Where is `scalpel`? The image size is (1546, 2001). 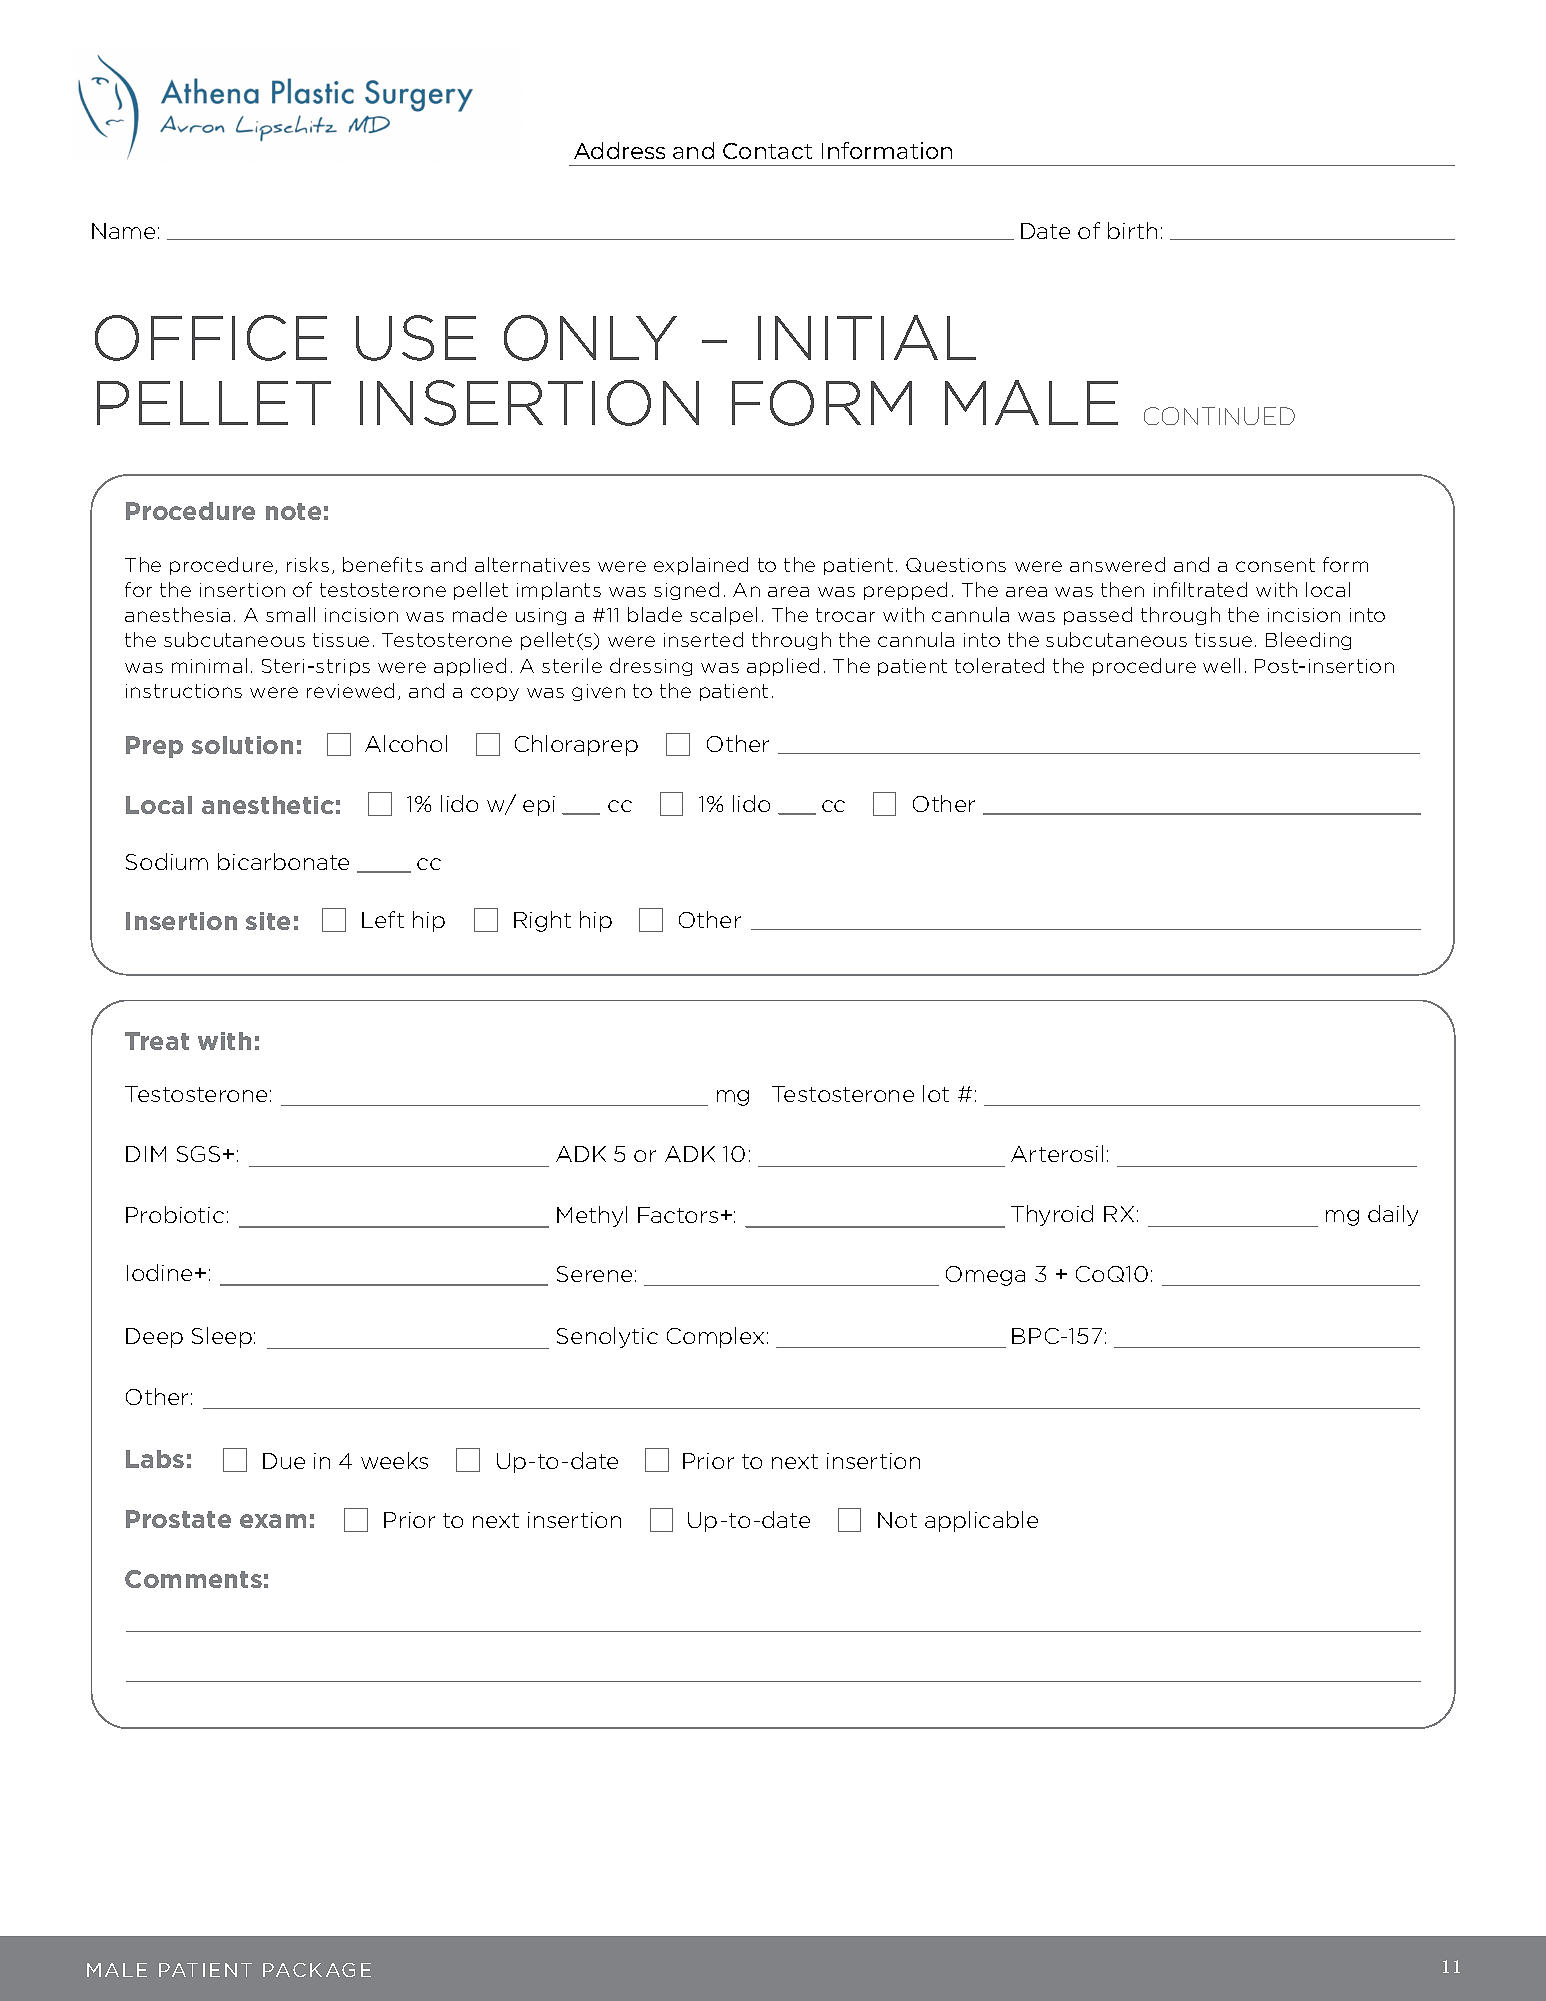 scalpel is located at coordinates (723, 616).
